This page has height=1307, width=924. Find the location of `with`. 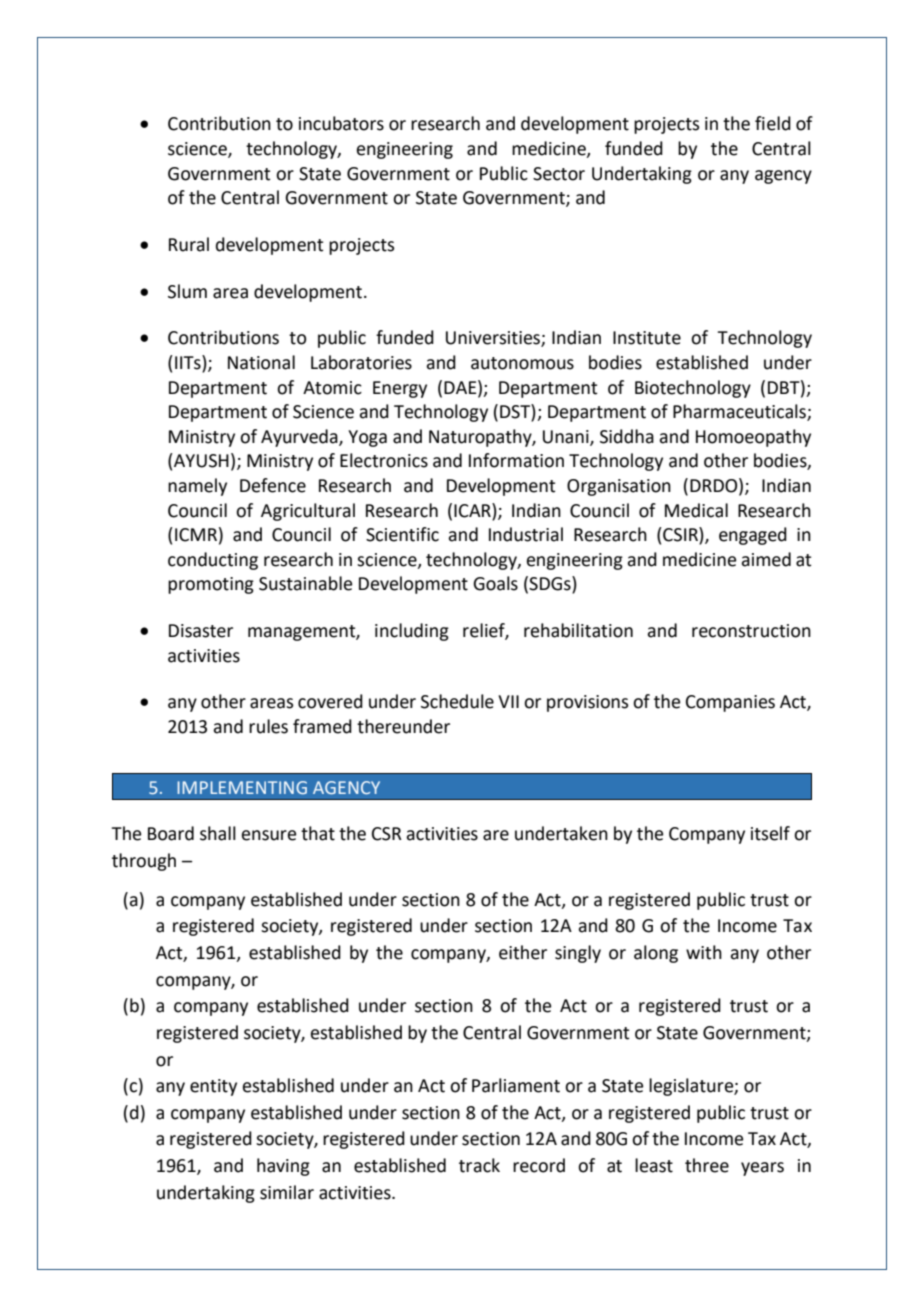

with is located at coordinates (704, 952).
